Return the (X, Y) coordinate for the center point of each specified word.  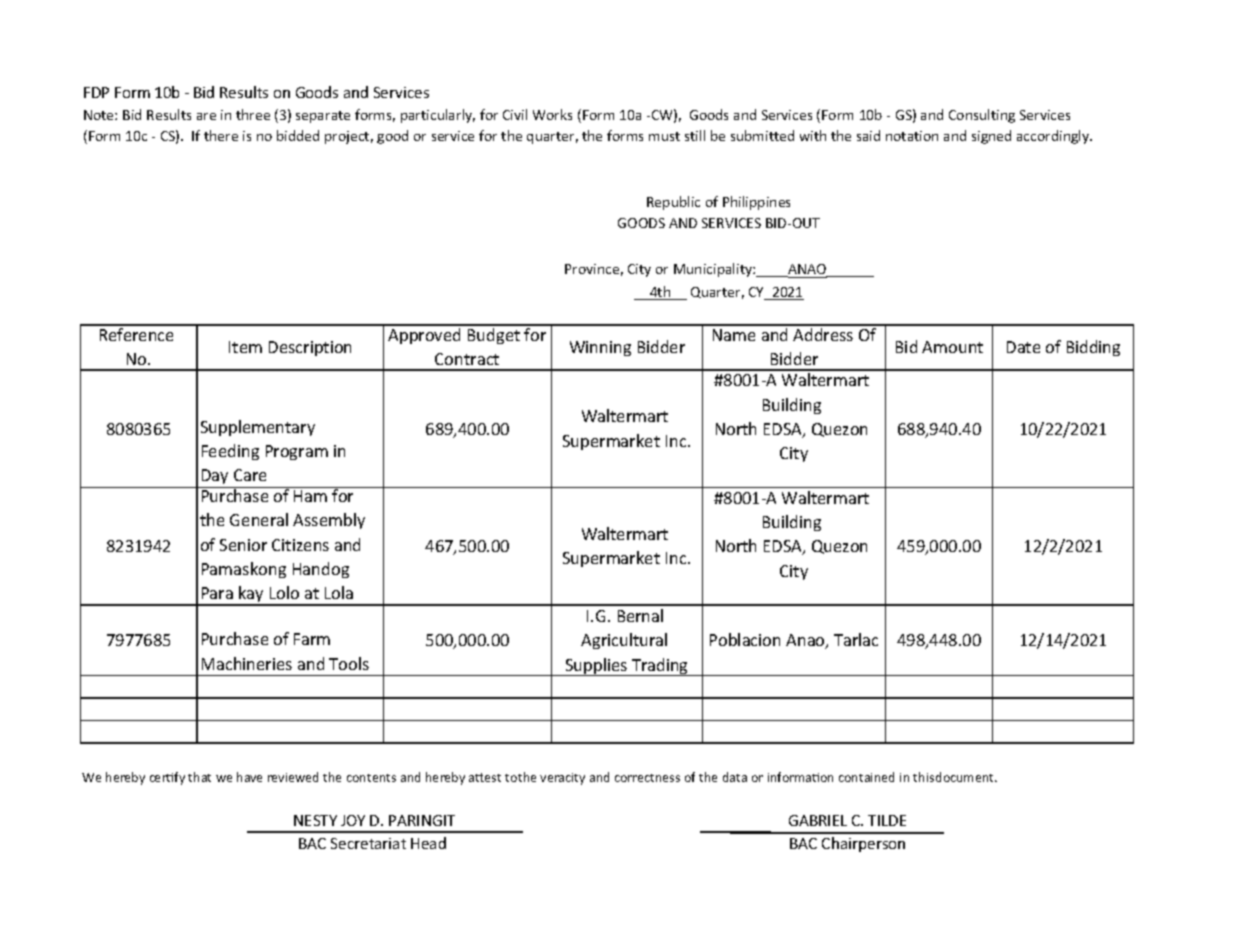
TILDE (887, 820)
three (253, 114)
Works (552, 114)
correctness (647, 778)
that (199, 777)
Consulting (982, 116)
